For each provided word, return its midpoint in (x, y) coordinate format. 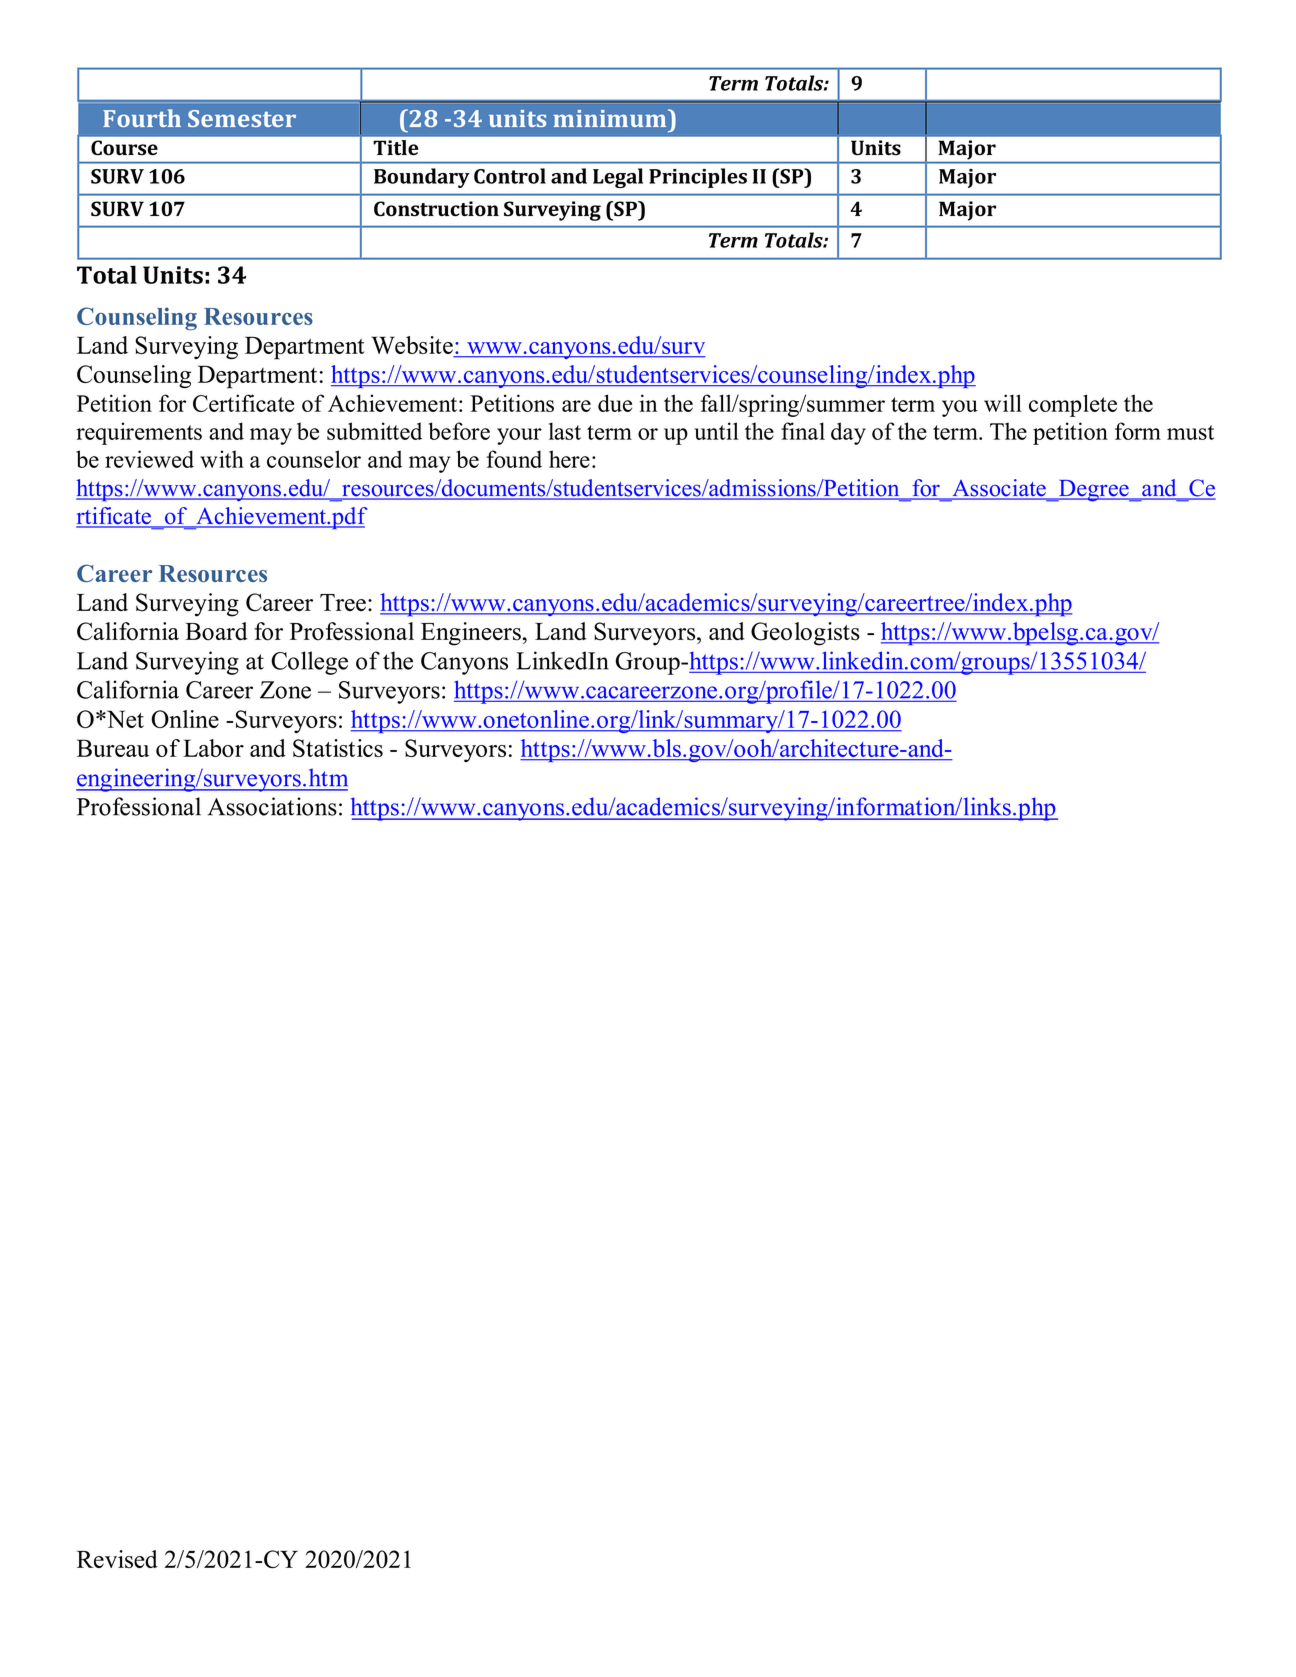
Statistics (338, 748)
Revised (117, 1559)
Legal (618, 178)
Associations (272, 806)
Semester (242, 118)
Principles (698, 178)
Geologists (805, 634)
